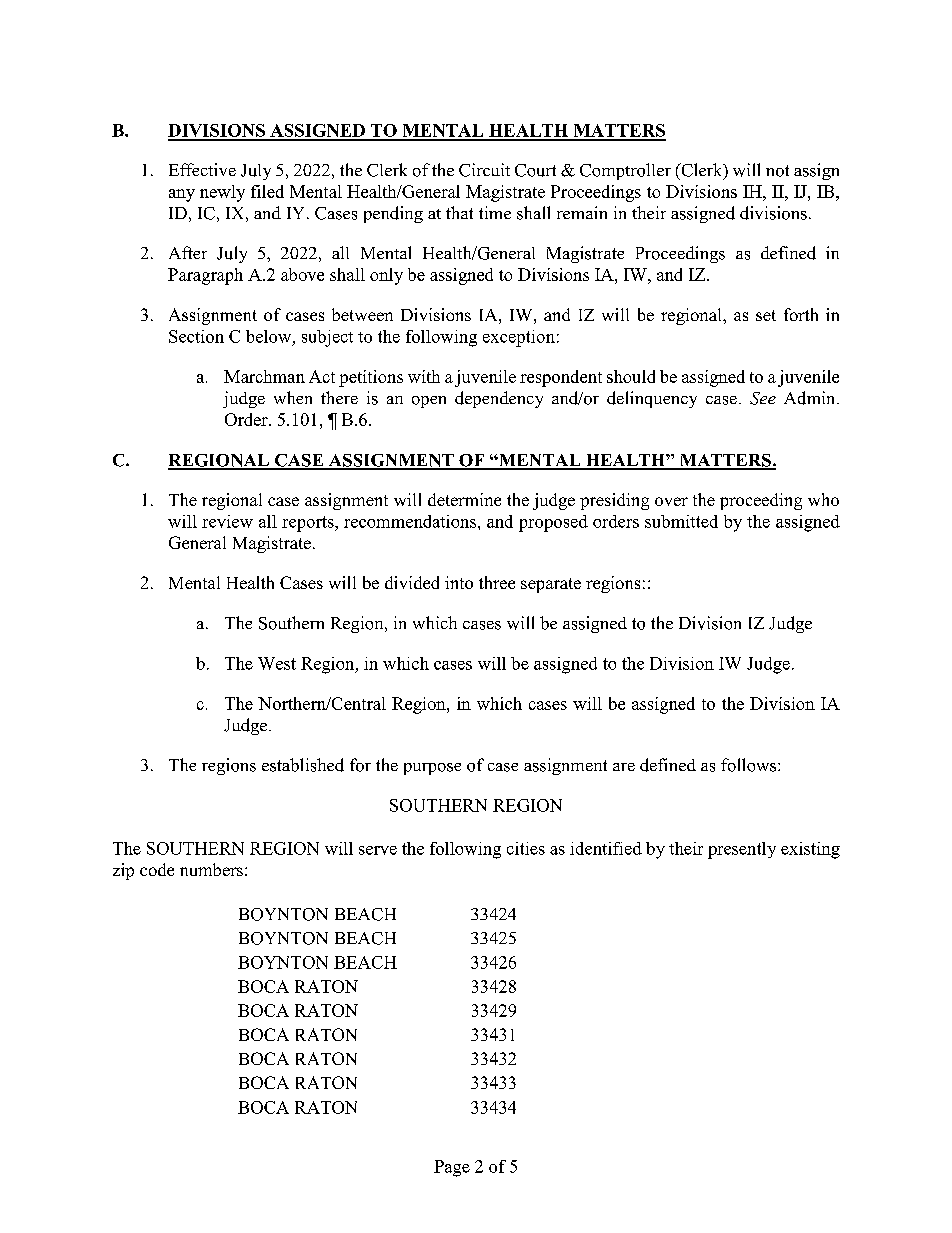 The image size is (952, 1233). Describe the element at coordinates (499, 399) in the screenshot. I see `dependency` at that location.
